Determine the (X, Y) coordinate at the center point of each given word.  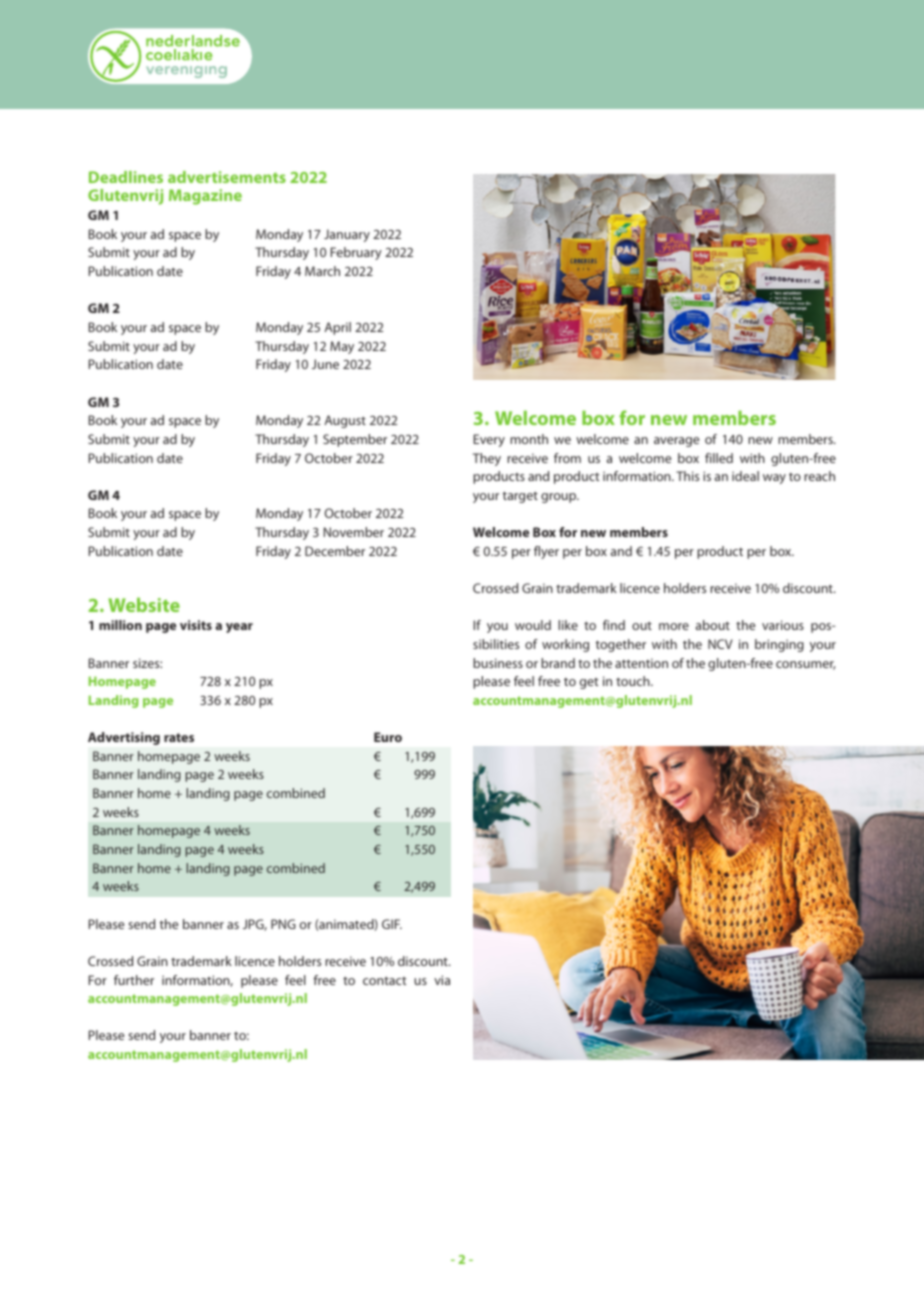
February (356, 253)
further (134, 980)
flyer (546, 552)
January (347, 235)
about (713, 625)
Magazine (205, 197)
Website (144, 604)
